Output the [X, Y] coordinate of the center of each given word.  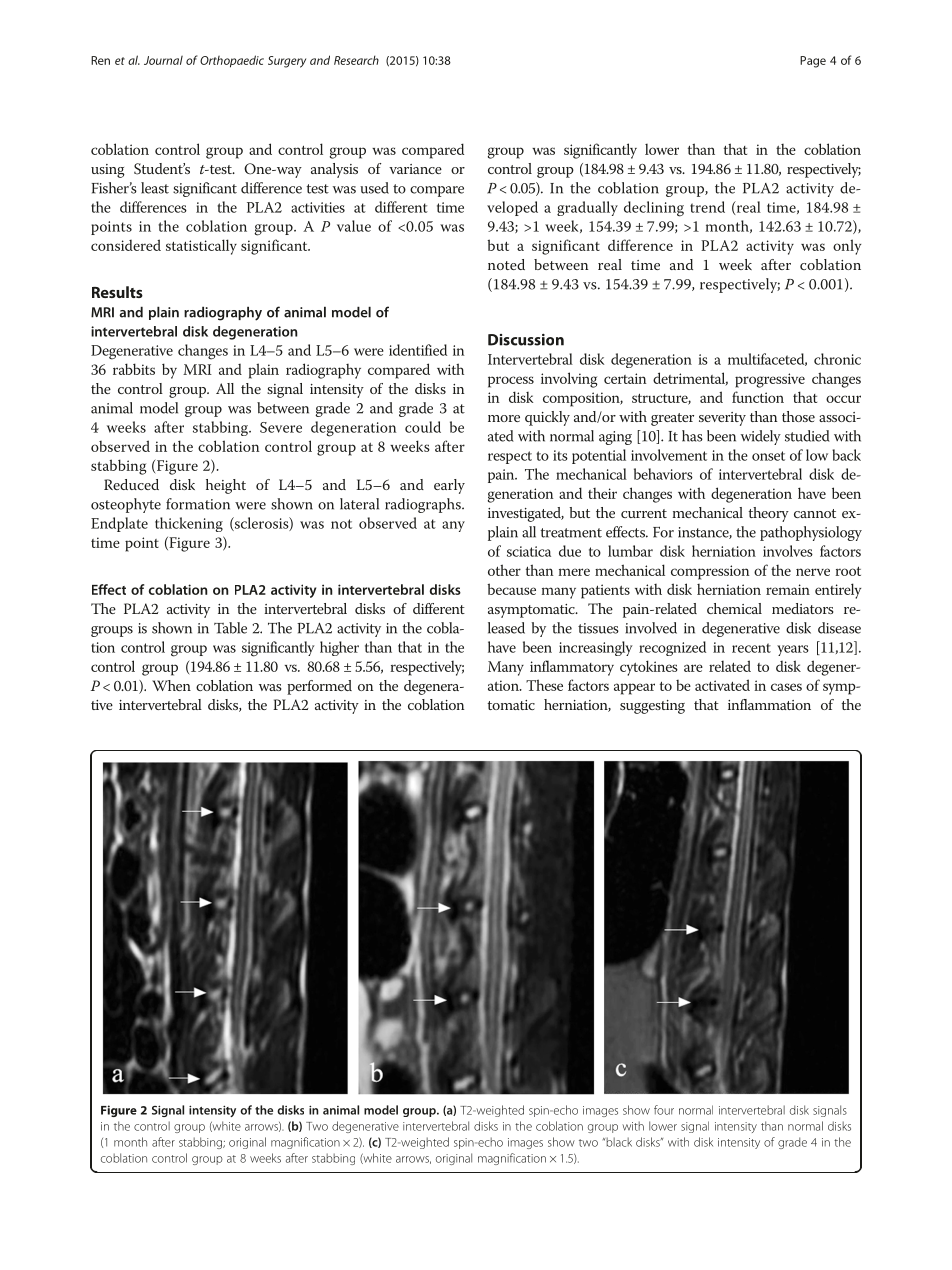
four [664, 1110]
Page [813, 62]
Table [230, 628]
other [504, 570]
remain [788, 589]
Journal [163, 60]
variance [415, 169]
